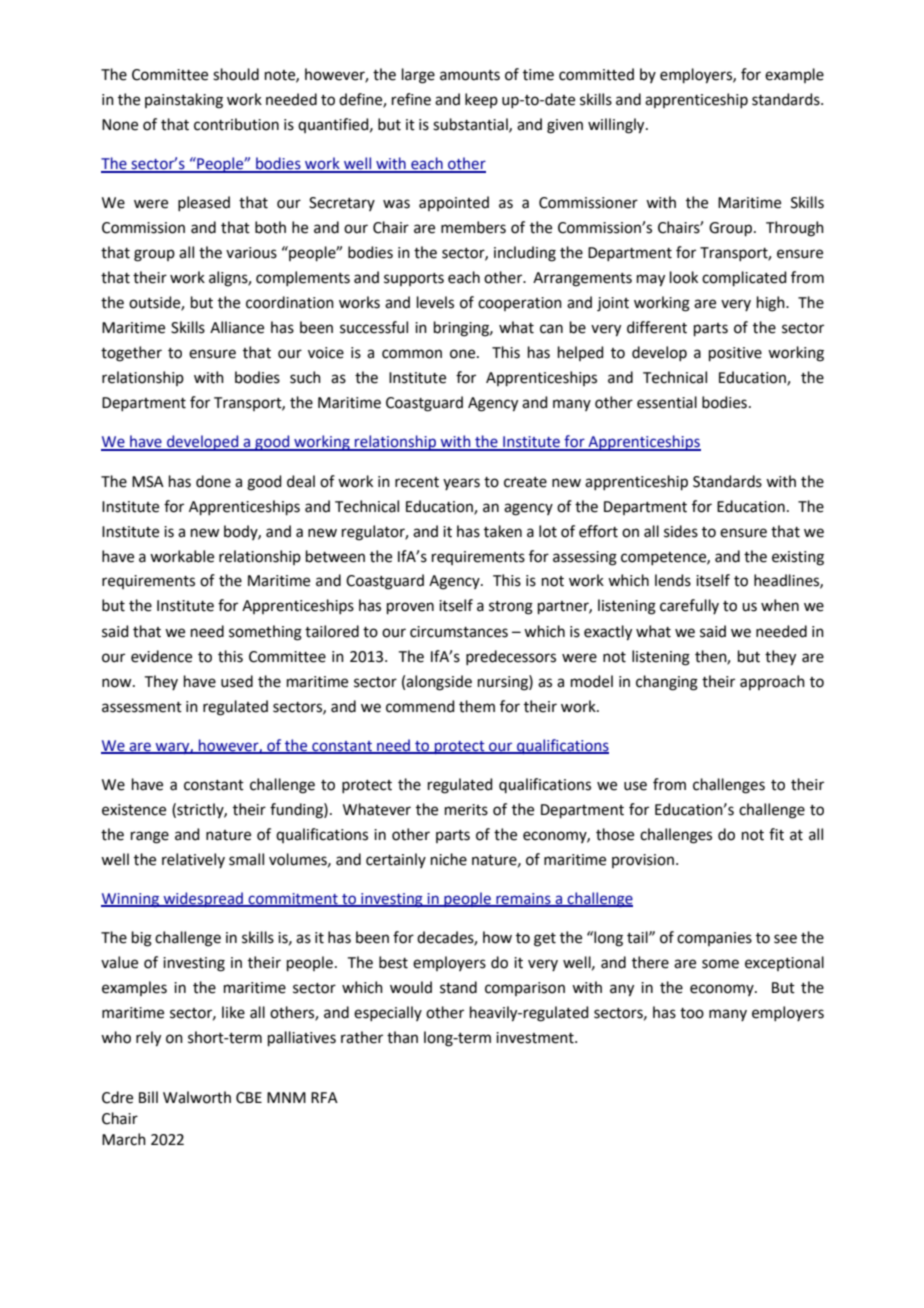 The image size is (924, 1308). I want to click on done, so click(213, 481).
